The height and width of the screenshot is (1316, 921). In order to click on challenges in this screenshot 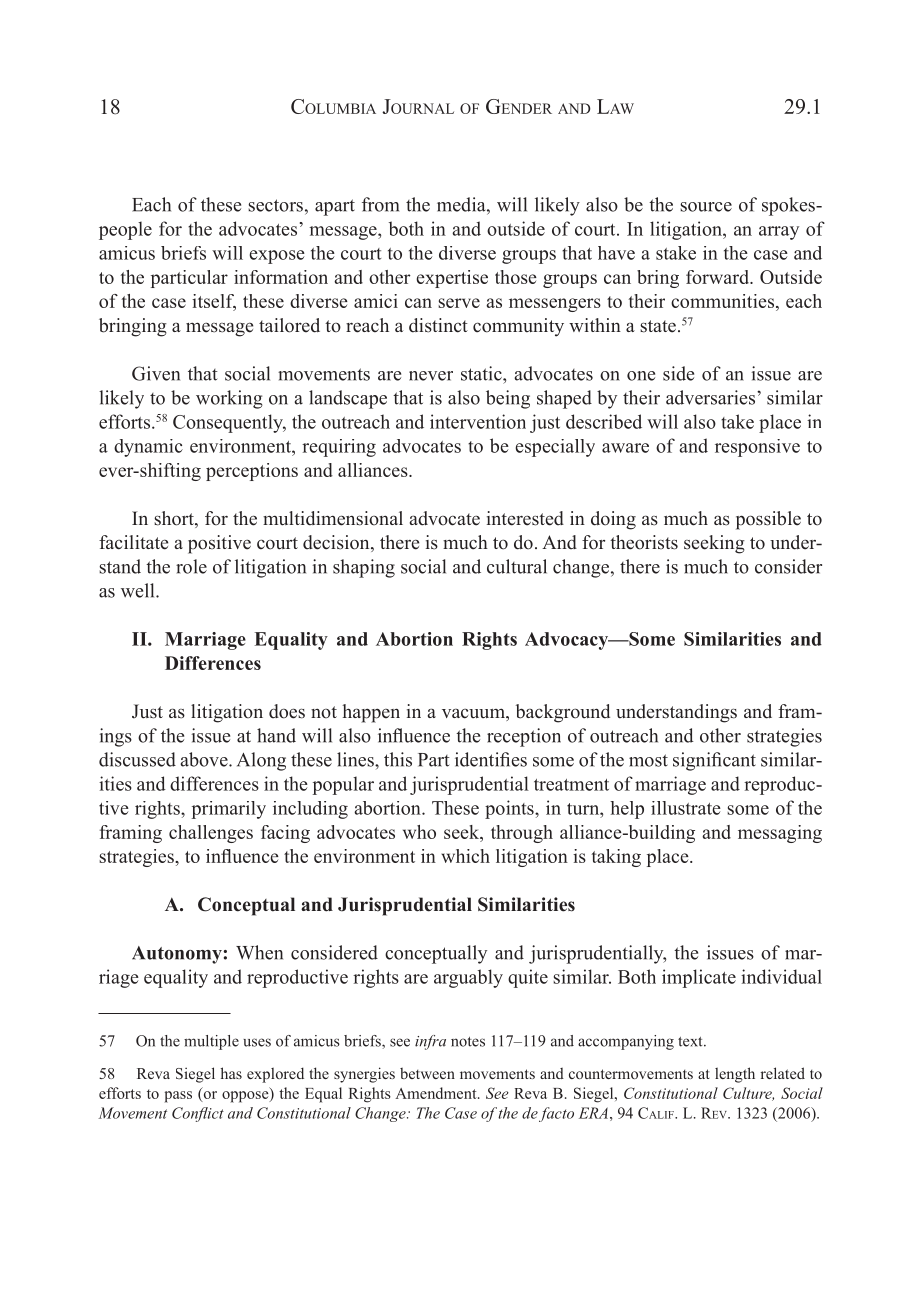, I will do `click(211, 834)`.
